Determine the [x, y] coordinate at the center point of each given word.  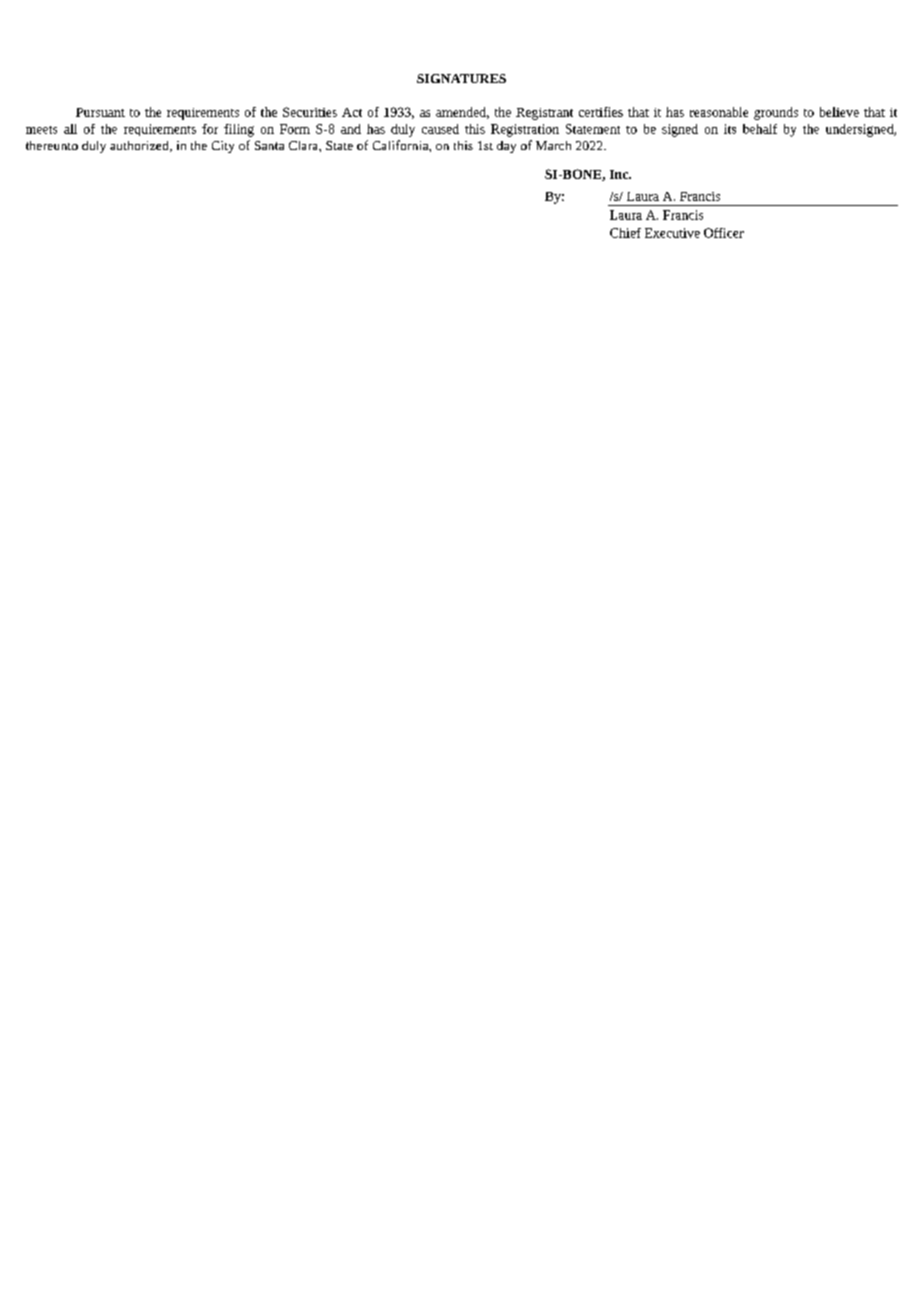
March [553, 145]
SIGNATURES [461, 78]
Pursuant [100, 112]
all [70, 129]
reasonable [719, 112]
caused [440, 129]
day [506, 147]
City [223, 147]
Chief [625, 233]
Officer [724, 233]
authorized [140, 146]
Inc [620, 174]
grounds [776, 113]
